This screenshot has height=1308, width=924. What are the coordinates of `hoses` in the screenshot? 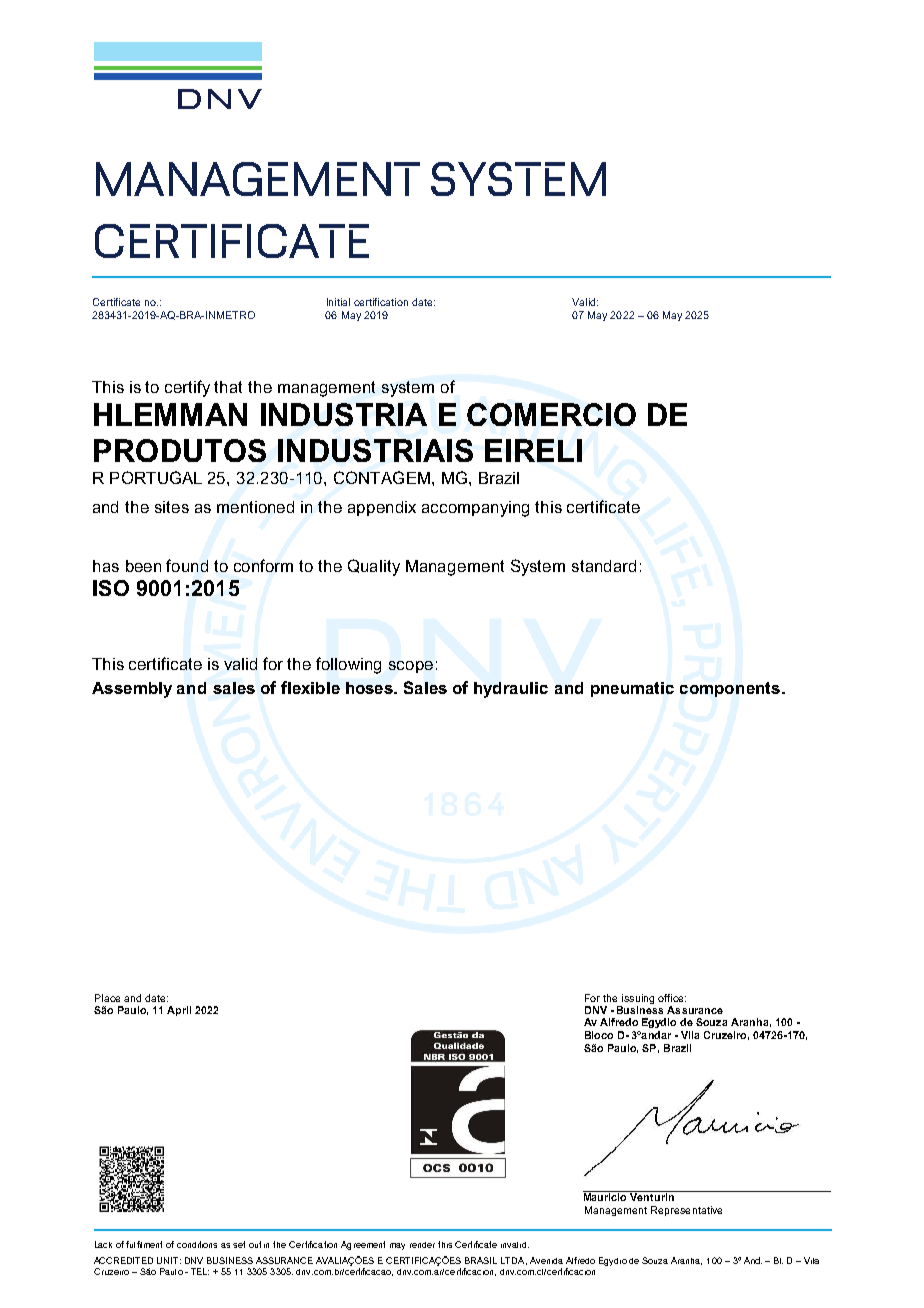 It's located at (371, 688).
